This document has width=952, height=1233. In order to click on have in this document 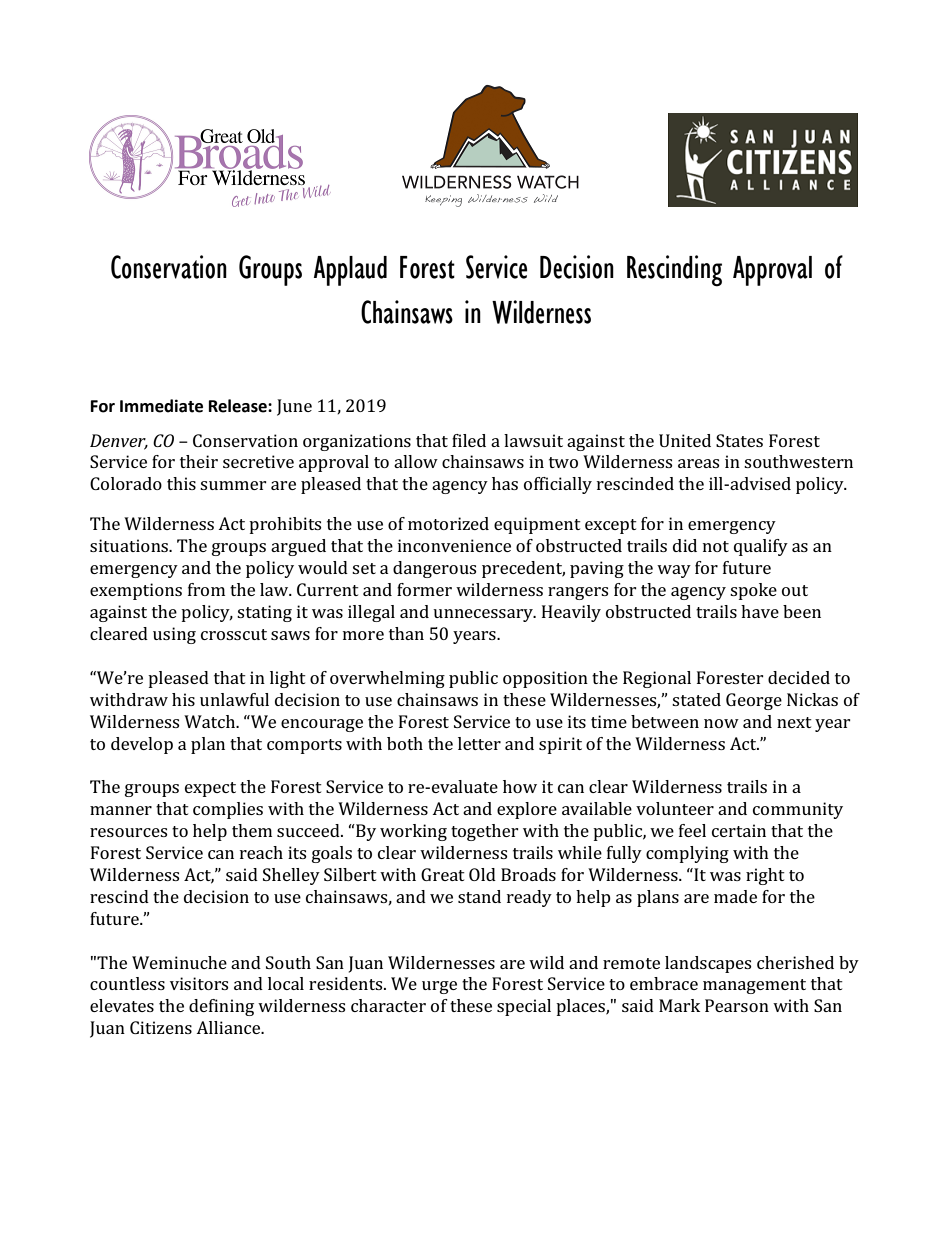, I will do `click(760, 611)`.
